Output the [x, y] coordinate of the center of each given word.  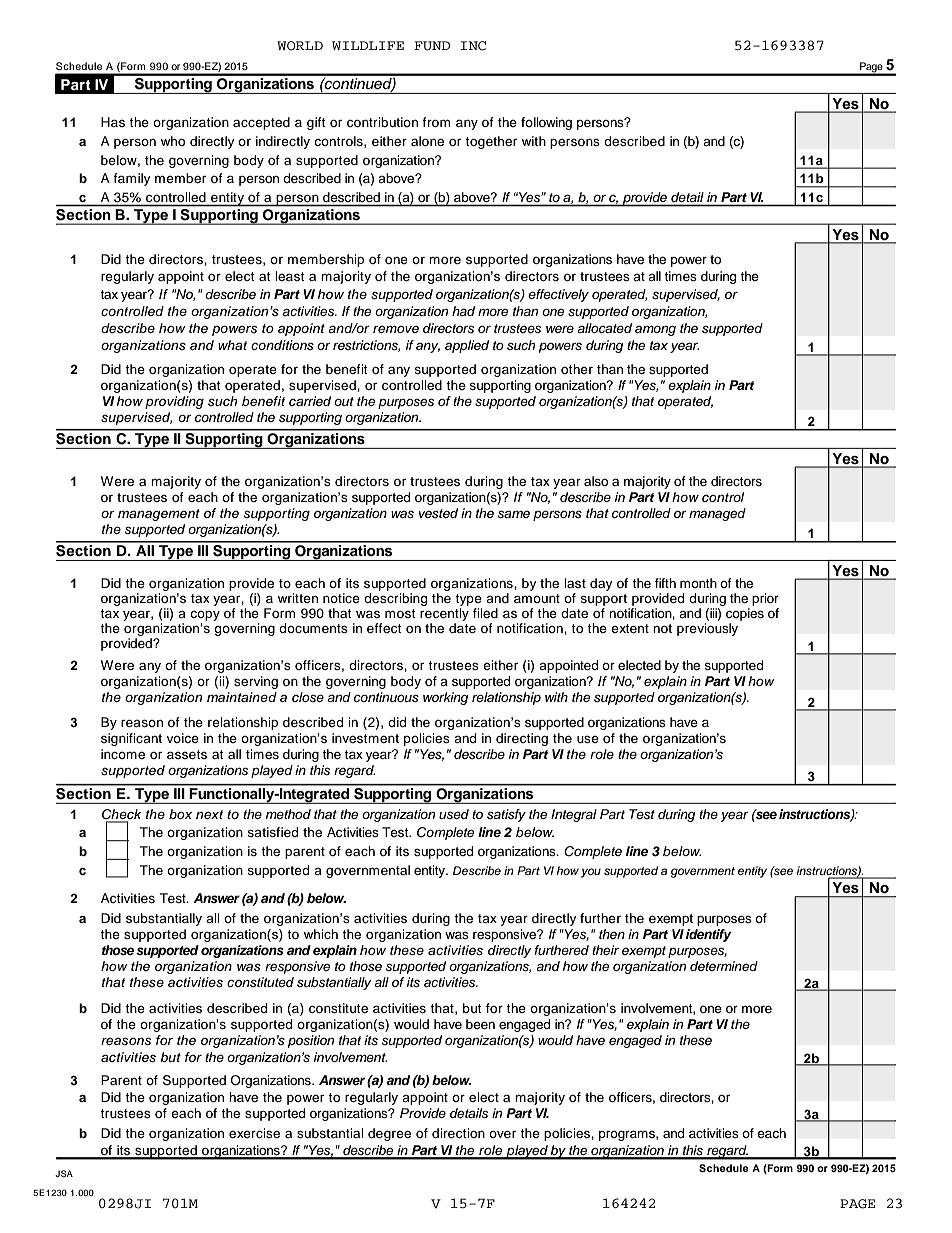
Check [121, 814]
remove [396, 329]
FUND [432, 46]
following [546, 123]
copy [205, 617]
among [655, 330]
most [400, 613]
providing [174, 402]
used [454, 814]
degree [389, 1134]
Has [113, 122]
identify [709, 935]
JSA [64, 1173]
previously [707, 629]
